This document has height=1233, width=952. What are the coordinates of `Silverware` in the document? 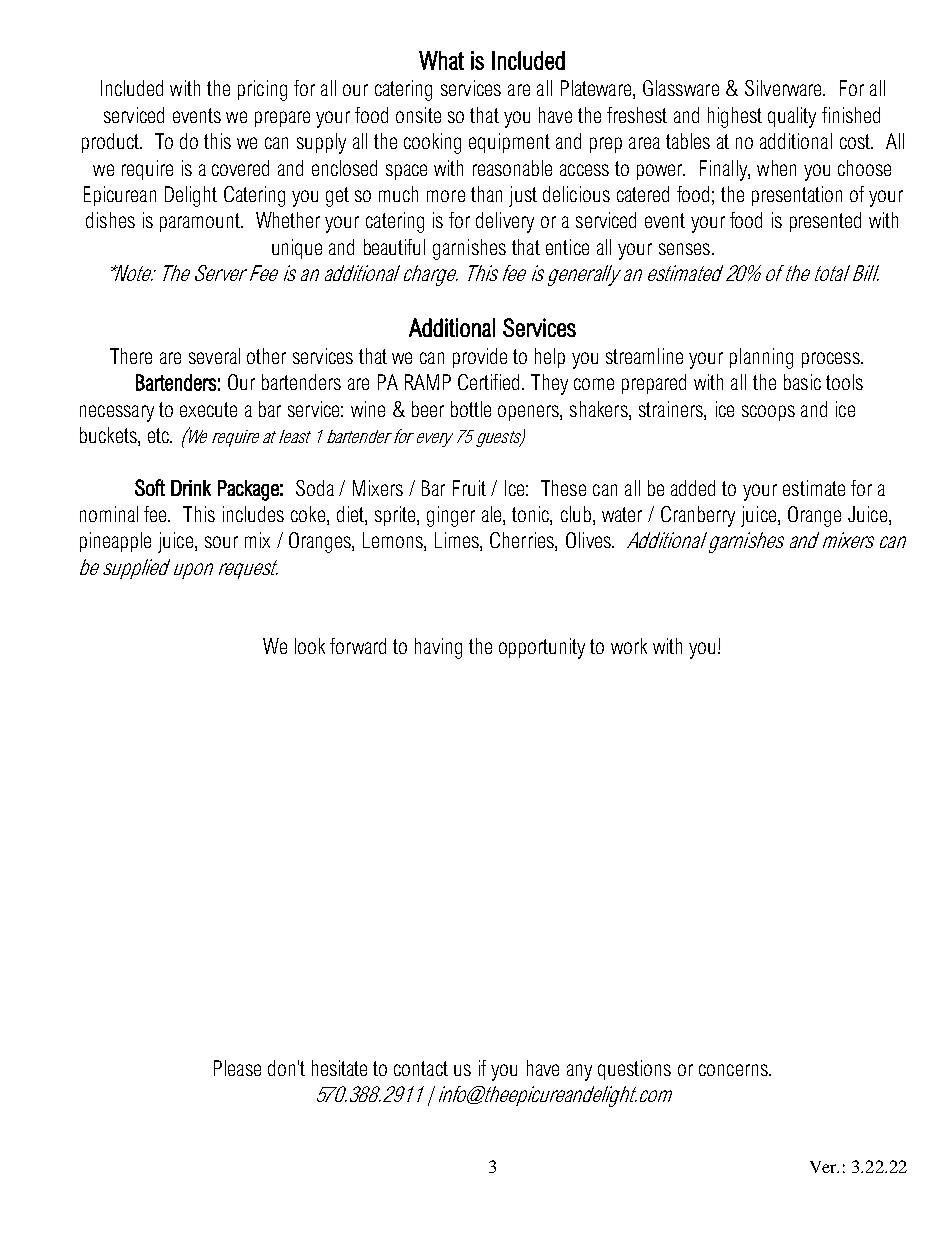 It's located at (784, 88).
